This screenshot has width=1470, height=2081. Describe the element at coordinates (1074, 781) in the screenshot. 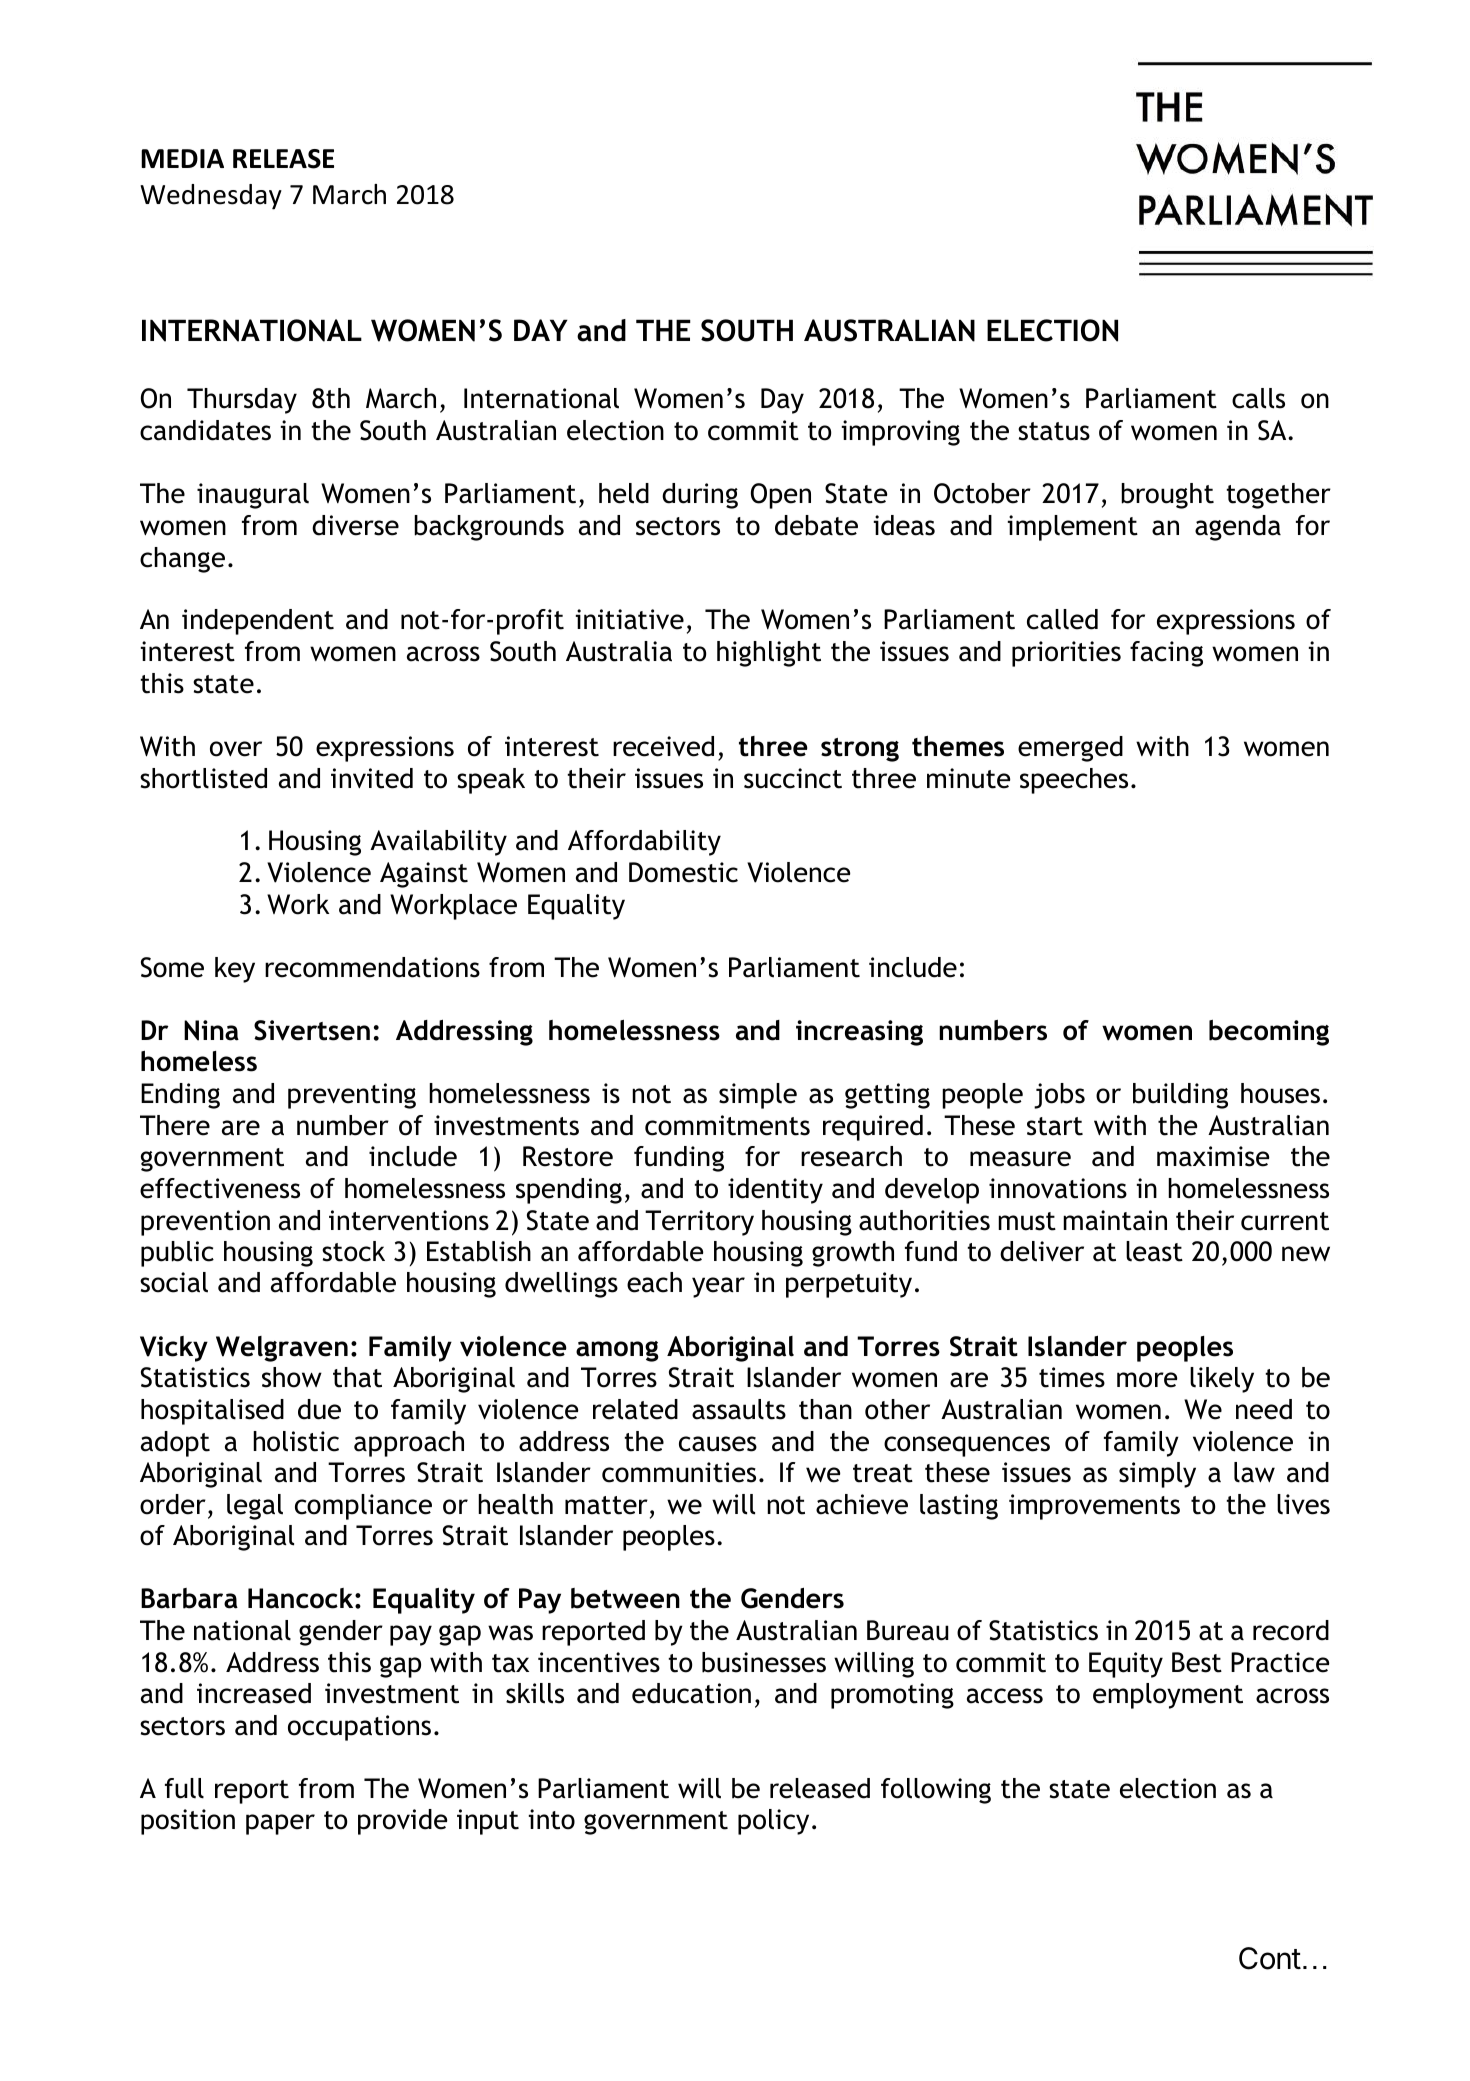

I see `speeches` at that location.
